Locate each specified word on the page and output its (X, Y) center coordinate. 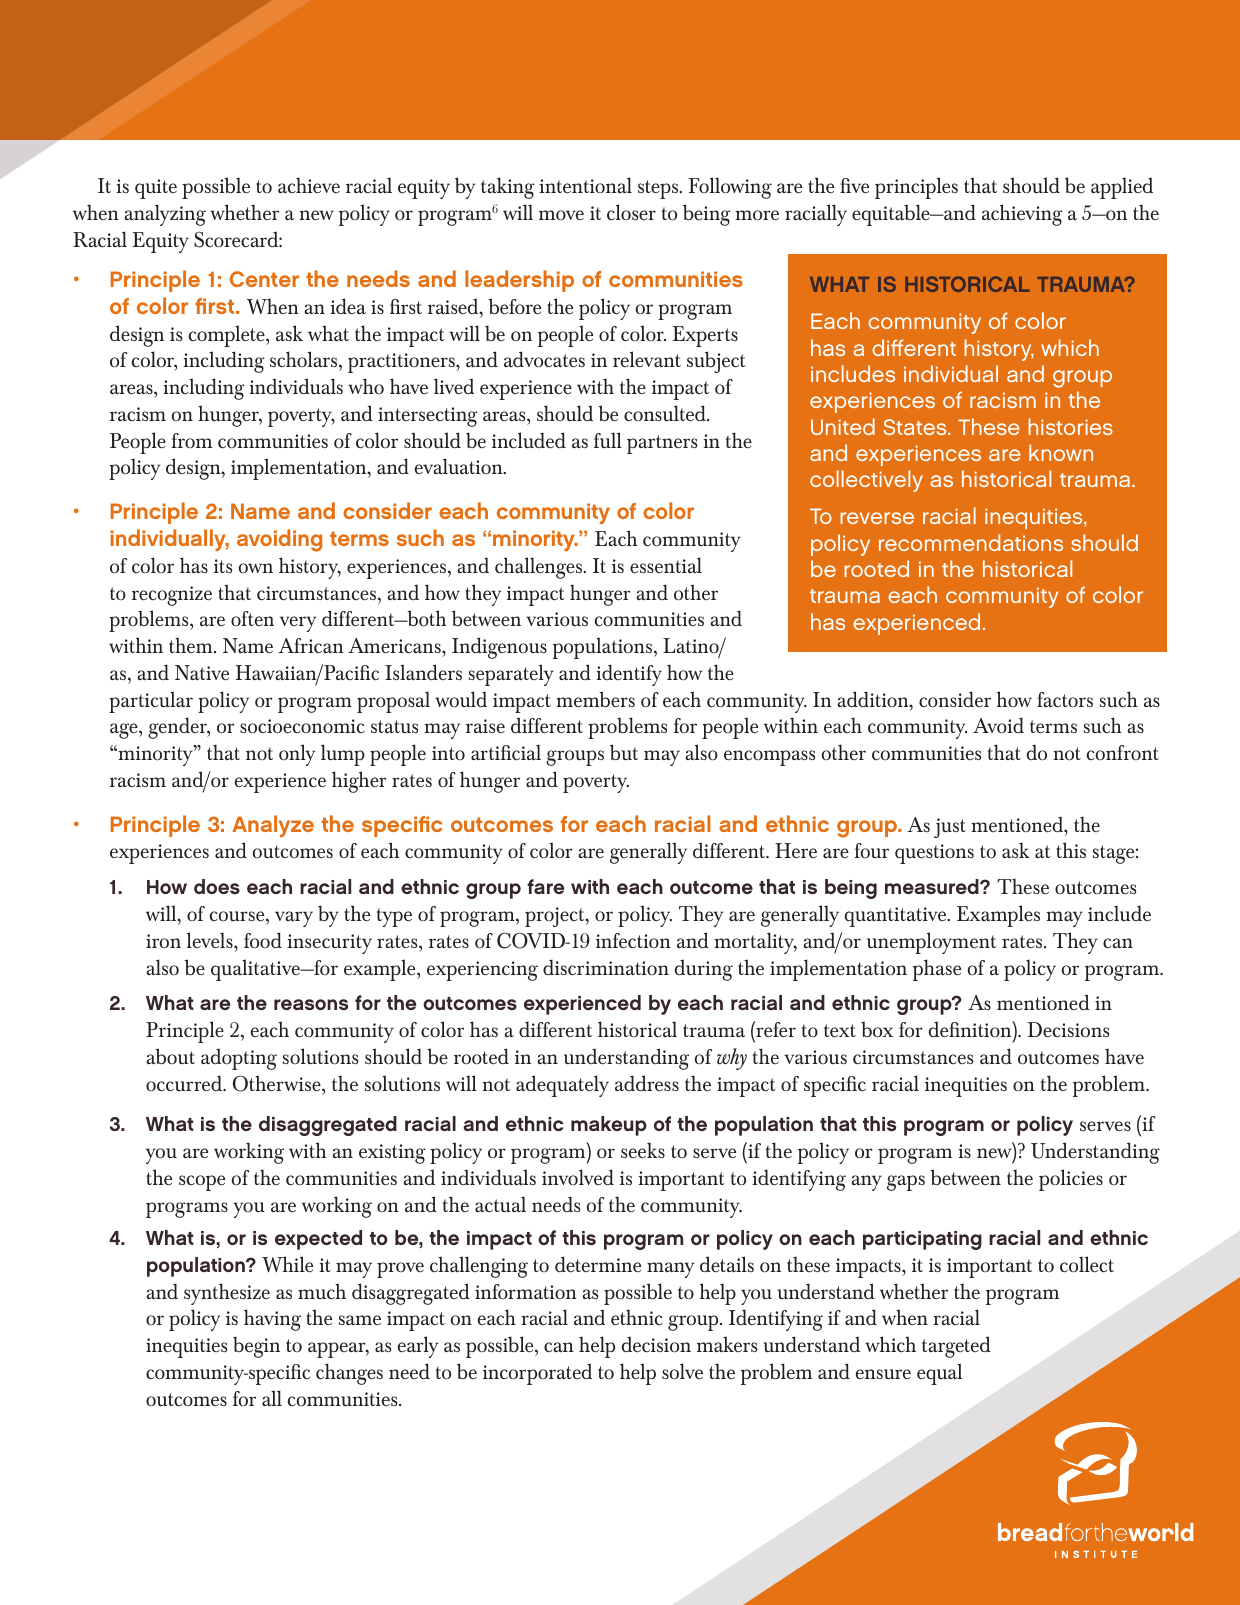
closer (631, 212)
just (950, 828)
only (297, 755)
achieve (309, 185)
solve (682, 1371)
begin (256, 1347)
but (624, 752)
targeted (956, 1347)
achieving (1022, 215)
